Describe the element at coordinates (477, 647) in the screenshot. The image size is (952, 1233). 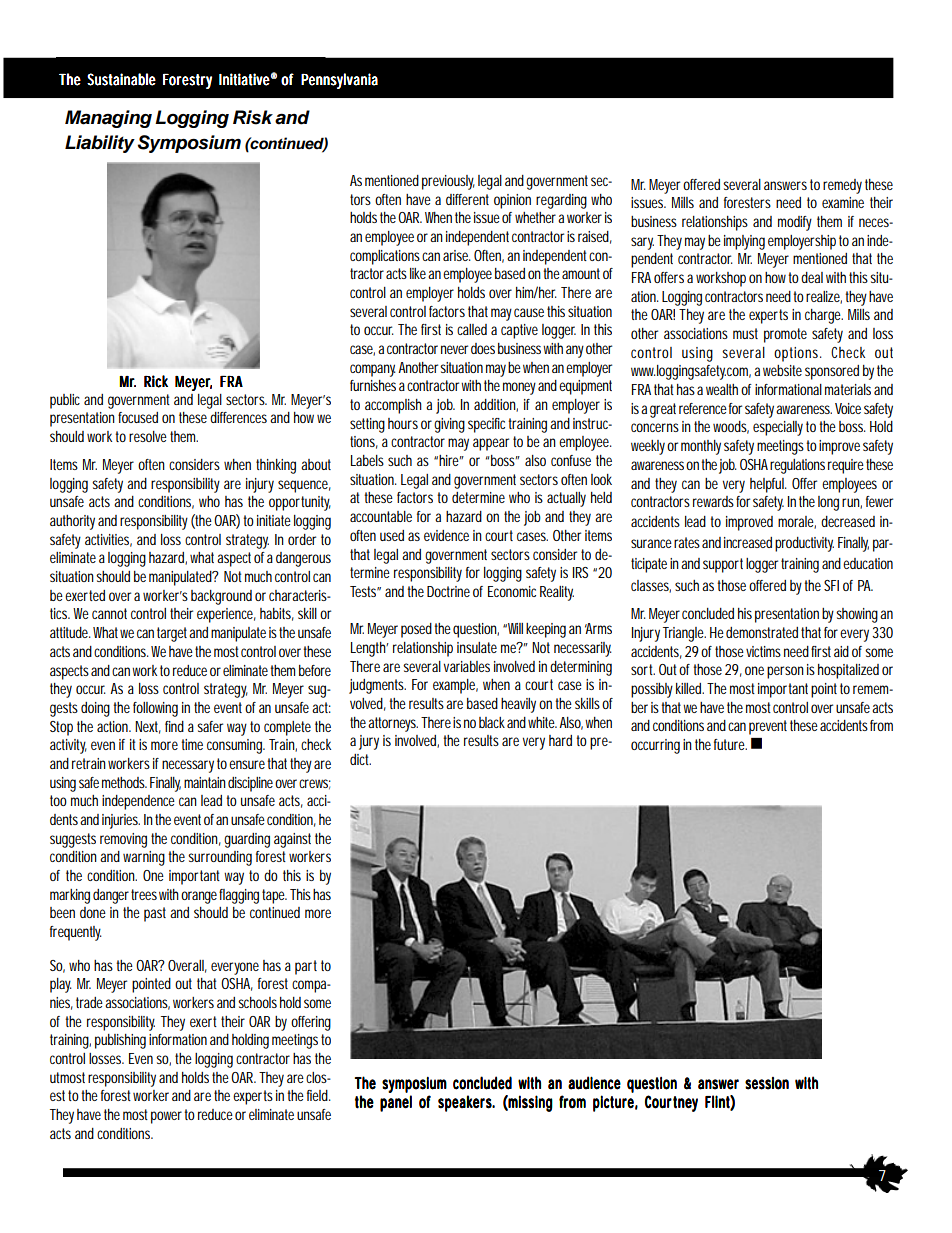
I see `insulate` at that location.
